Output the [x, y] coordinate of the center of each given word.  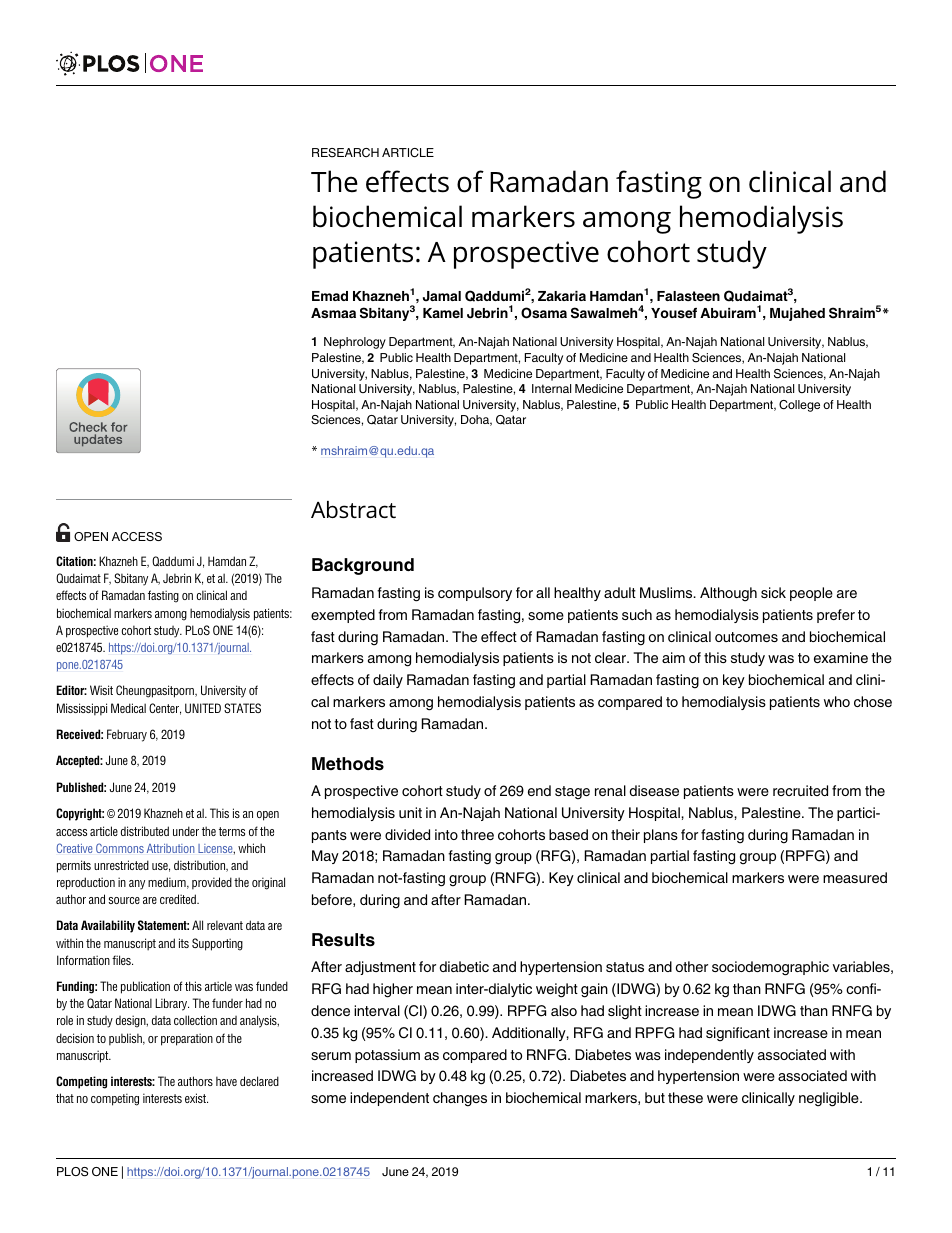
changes [460, 1099]
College [799, 406]
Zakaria [562, 296]
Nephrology [355, 343]
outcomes [746, 637]
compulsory [475, 594]
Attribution [170, 848]
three [477, 834]
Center [165, 709]
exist [196, 1098]
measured [855, 877]
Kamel [443, 313]
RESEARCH [345, 153]
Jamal [442, 296]
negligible [830, 1099]
